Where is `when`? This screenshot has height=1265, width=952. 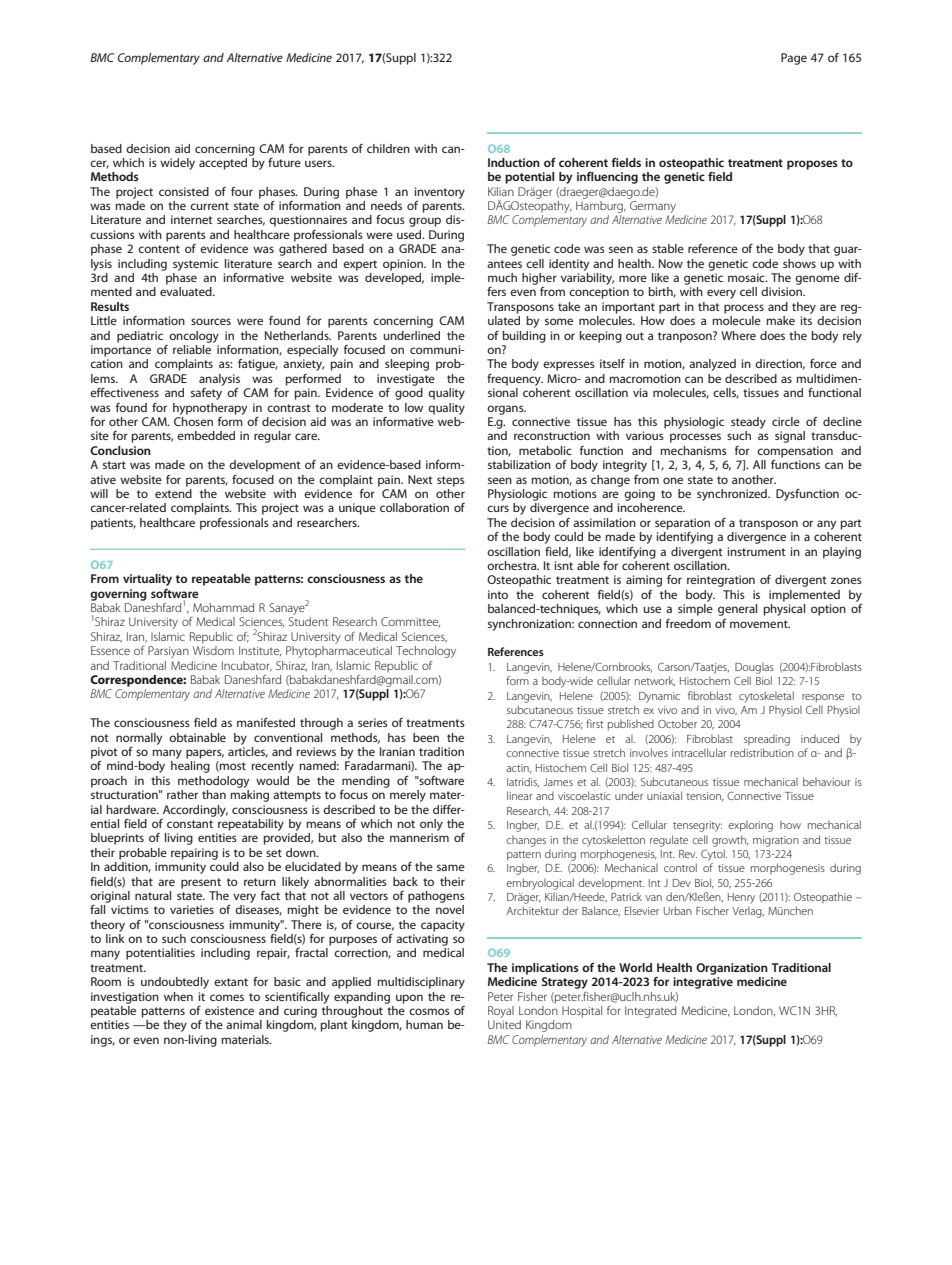
when is located at coordinates (178, 996).
